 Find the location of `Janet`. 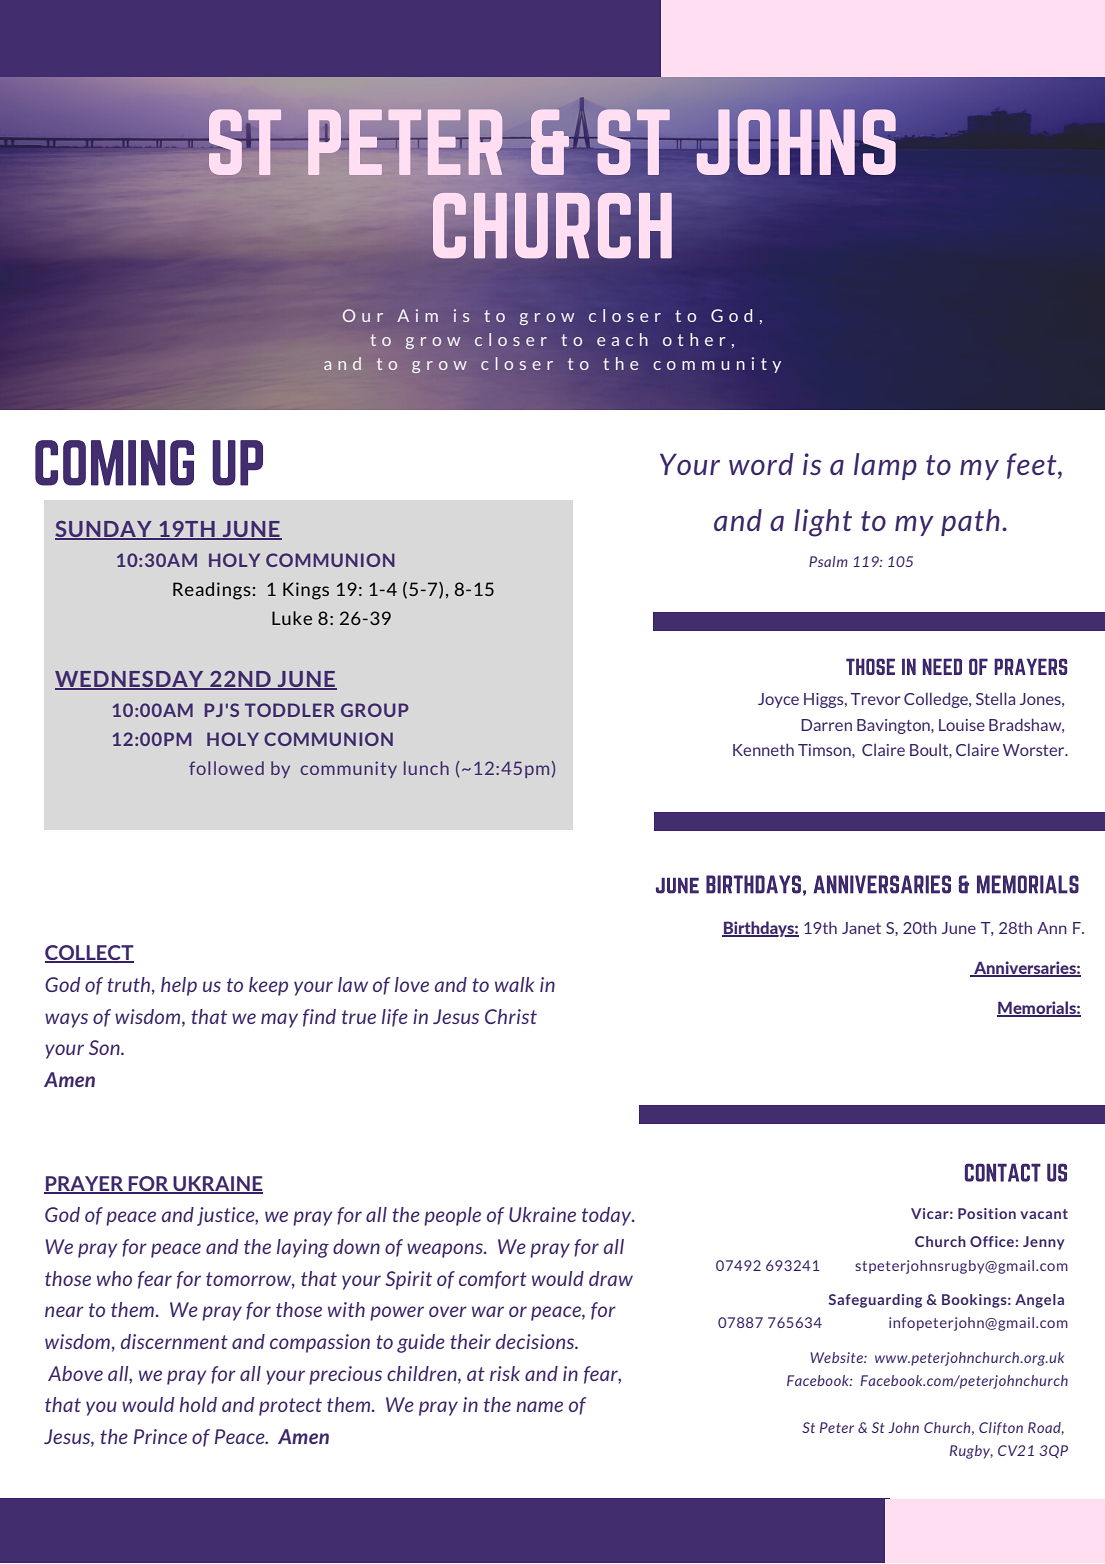

Janet is located at coordinates (861, 928).
